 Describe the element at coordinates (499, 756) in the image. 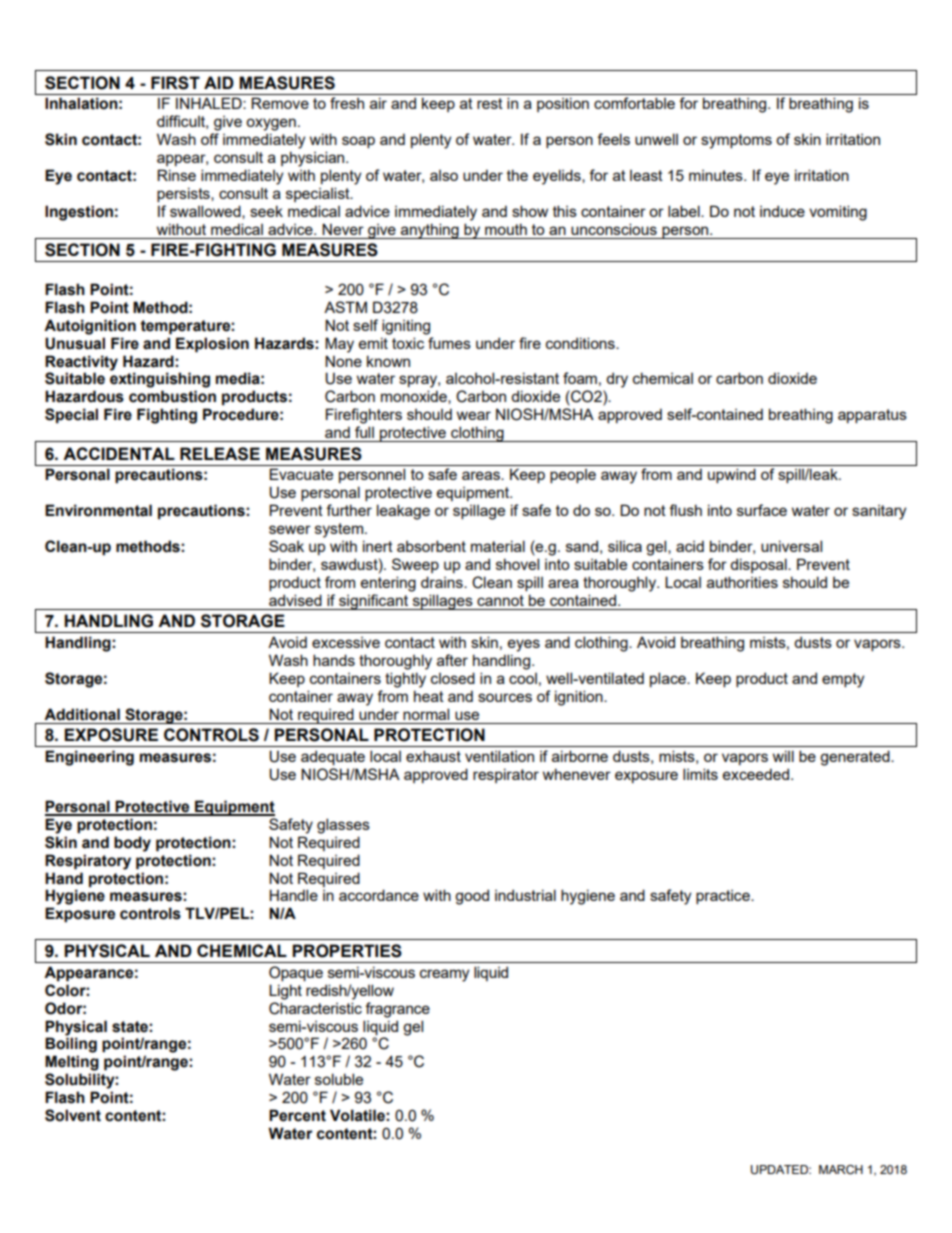

I see `ventilation` at that location.
